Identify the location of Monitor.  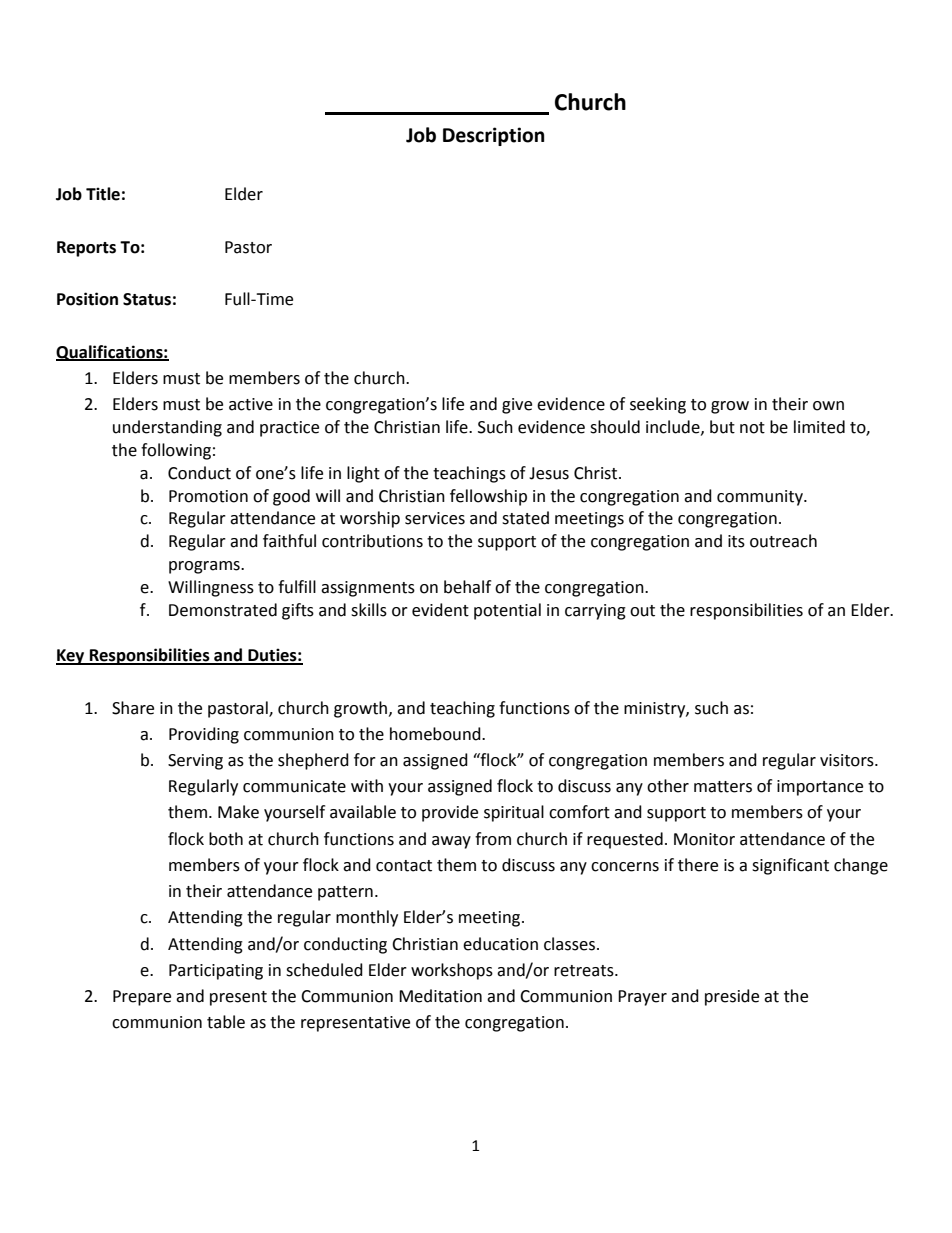
(704, 839).
